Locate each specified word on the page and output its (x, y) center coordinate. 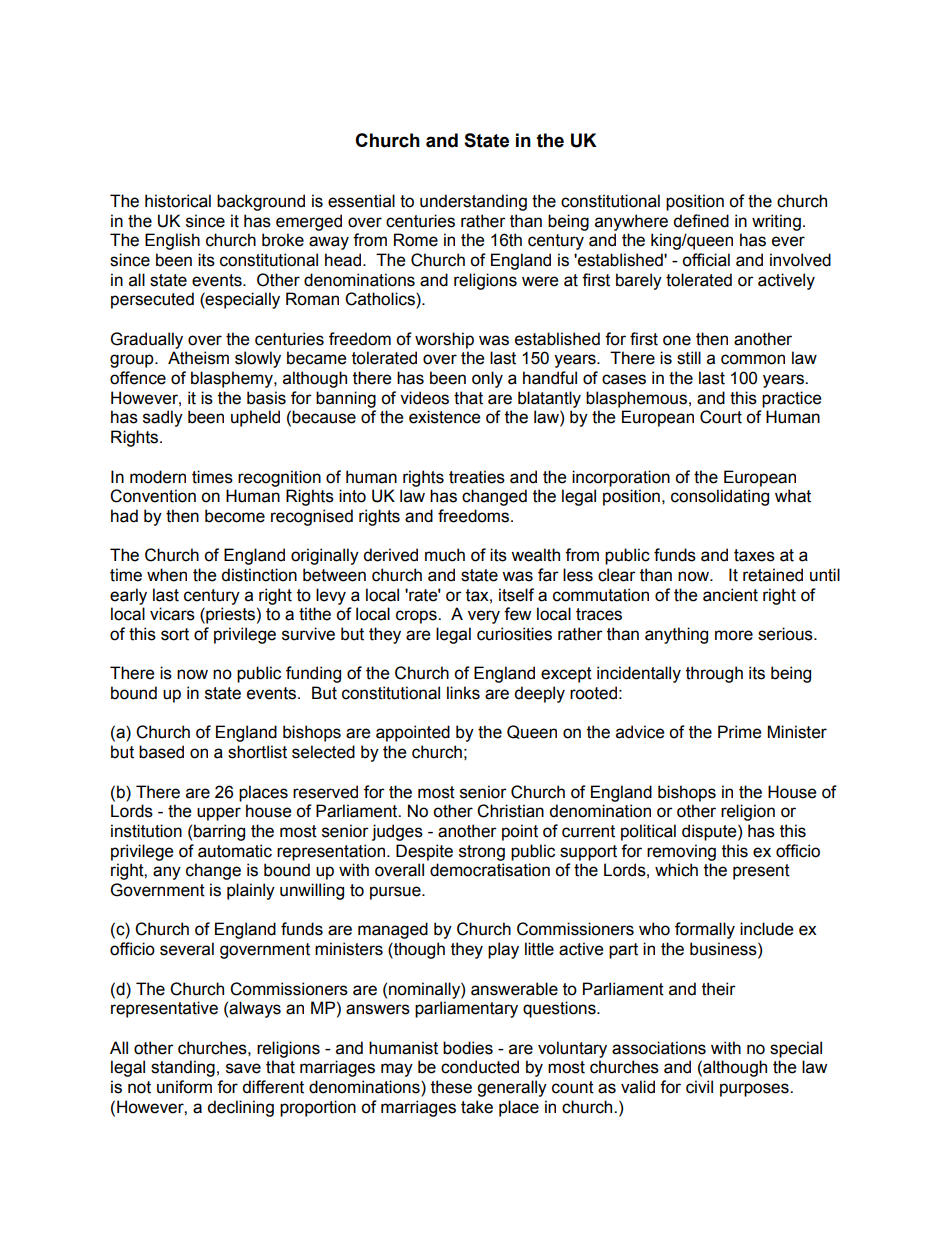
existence (444, 417)
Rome (416, 240)
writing (776, 222)
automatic (235, 851)
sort (175, 634)
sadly (163, 418)
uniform (184, 1087)
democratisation (490, 870)
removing (681, 852)
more (734, 635)
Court (721, 417)
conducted (480, 1067)
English (172, 241)
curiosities (514, 634)
